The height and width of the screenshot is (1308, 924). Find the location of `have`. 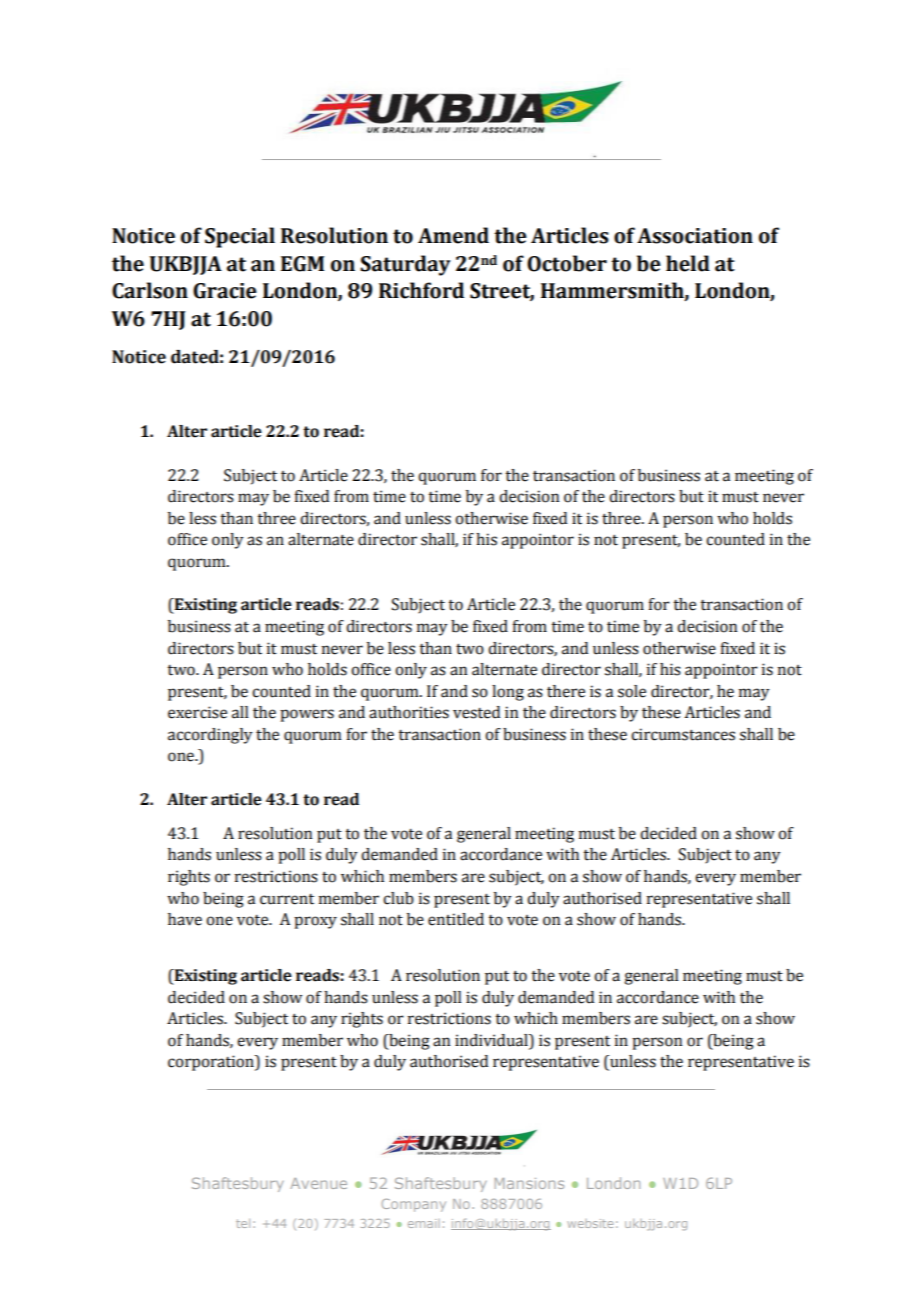

have is located at coordinates (185, 919).
